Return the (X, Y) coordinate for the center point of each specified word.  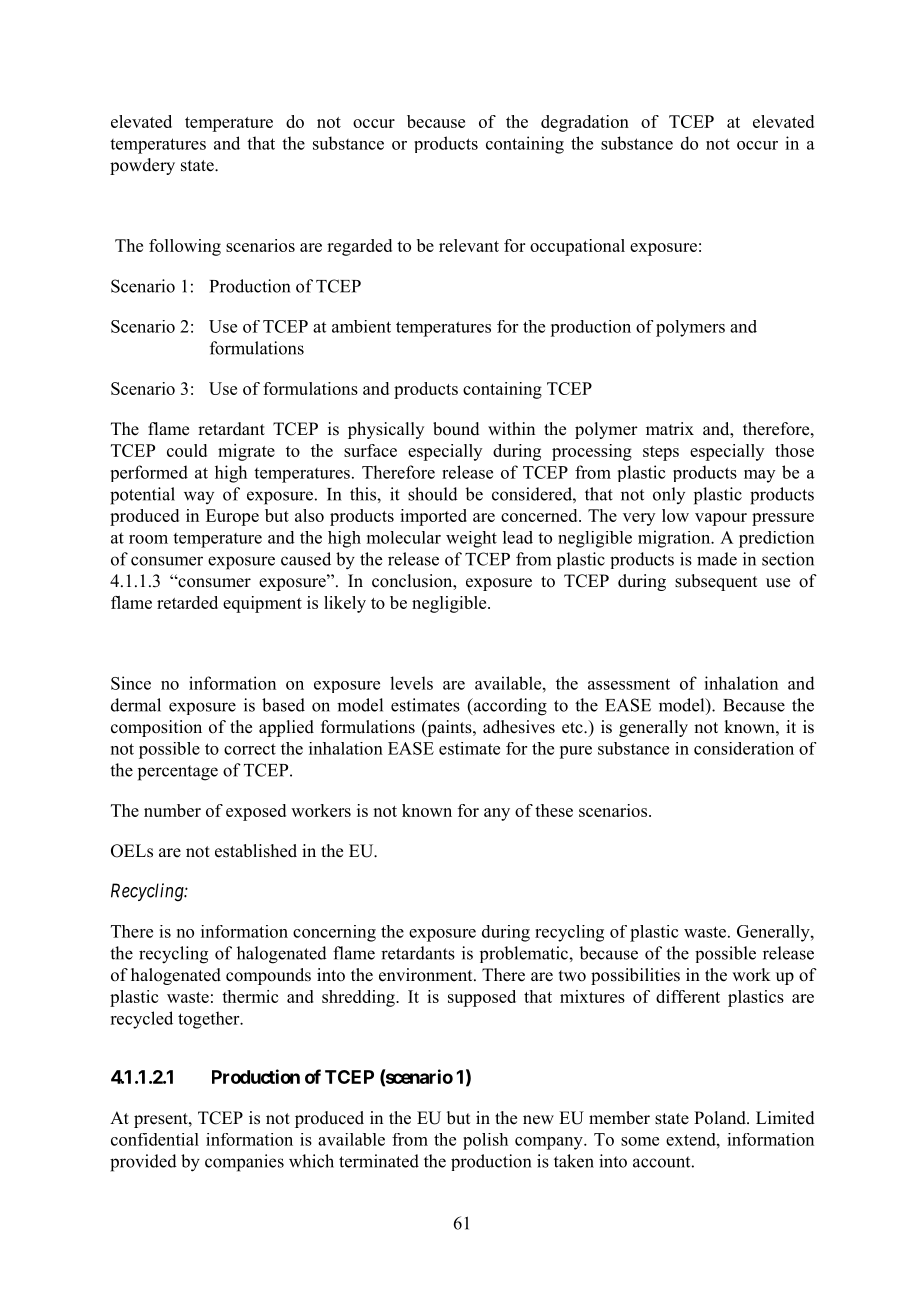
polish (485, 1141)
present (162, 1120)
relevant (469, 245)
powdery (142, 166)
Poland (721, 1118)
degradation (585, 123)
